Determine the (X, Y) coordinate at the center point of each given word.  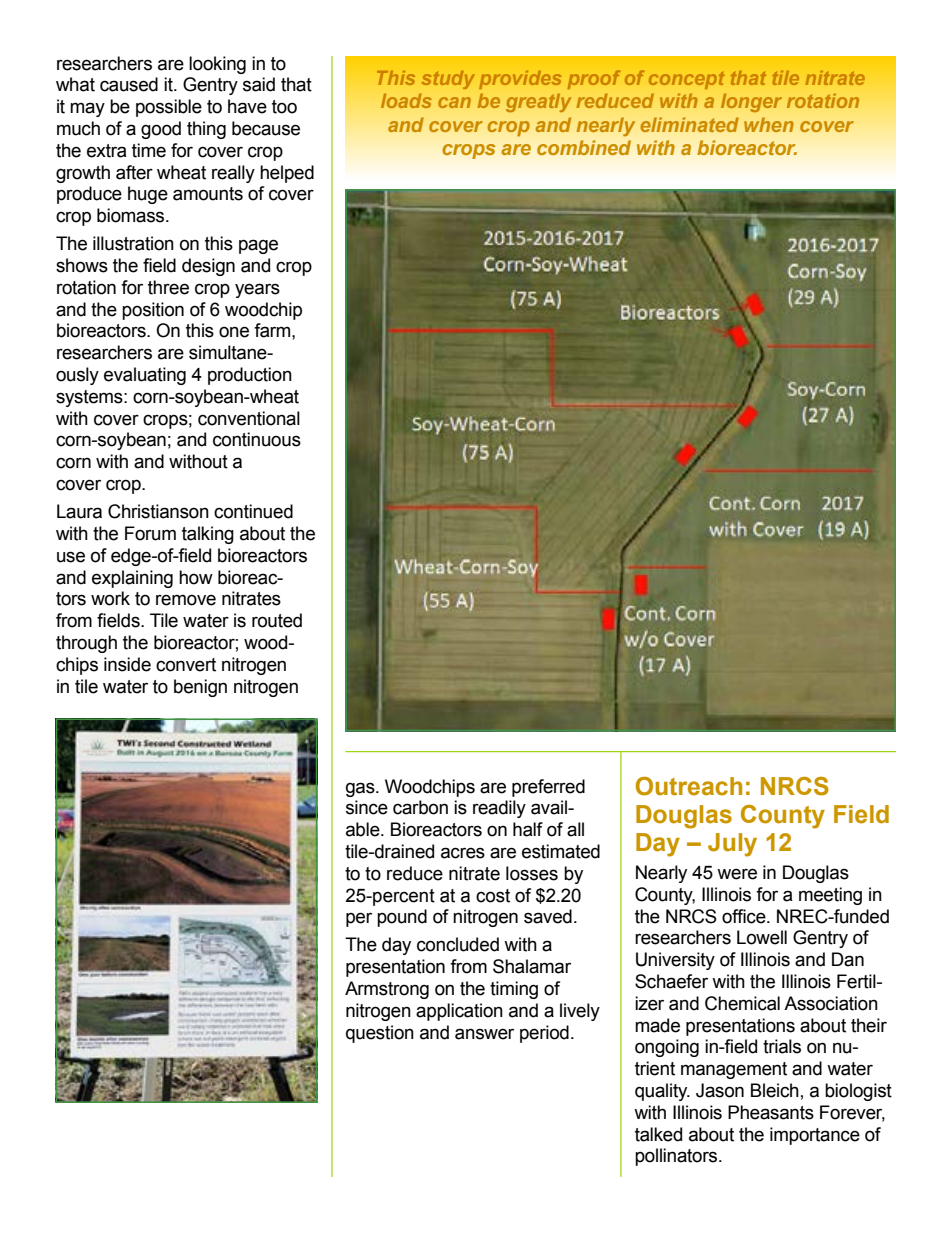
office (745, 916)
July (732, 845)
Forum (150, 533)
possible (169, 108)
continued (253, 511)
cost (493, 896)
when (769, 124)
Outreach (689, 786)
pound (402, 918)
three (168, 287)
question (380, 1034)
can (454, 102)
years (257, 290)
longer (751, 102)
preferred (548, 788)
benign (200, 688)
